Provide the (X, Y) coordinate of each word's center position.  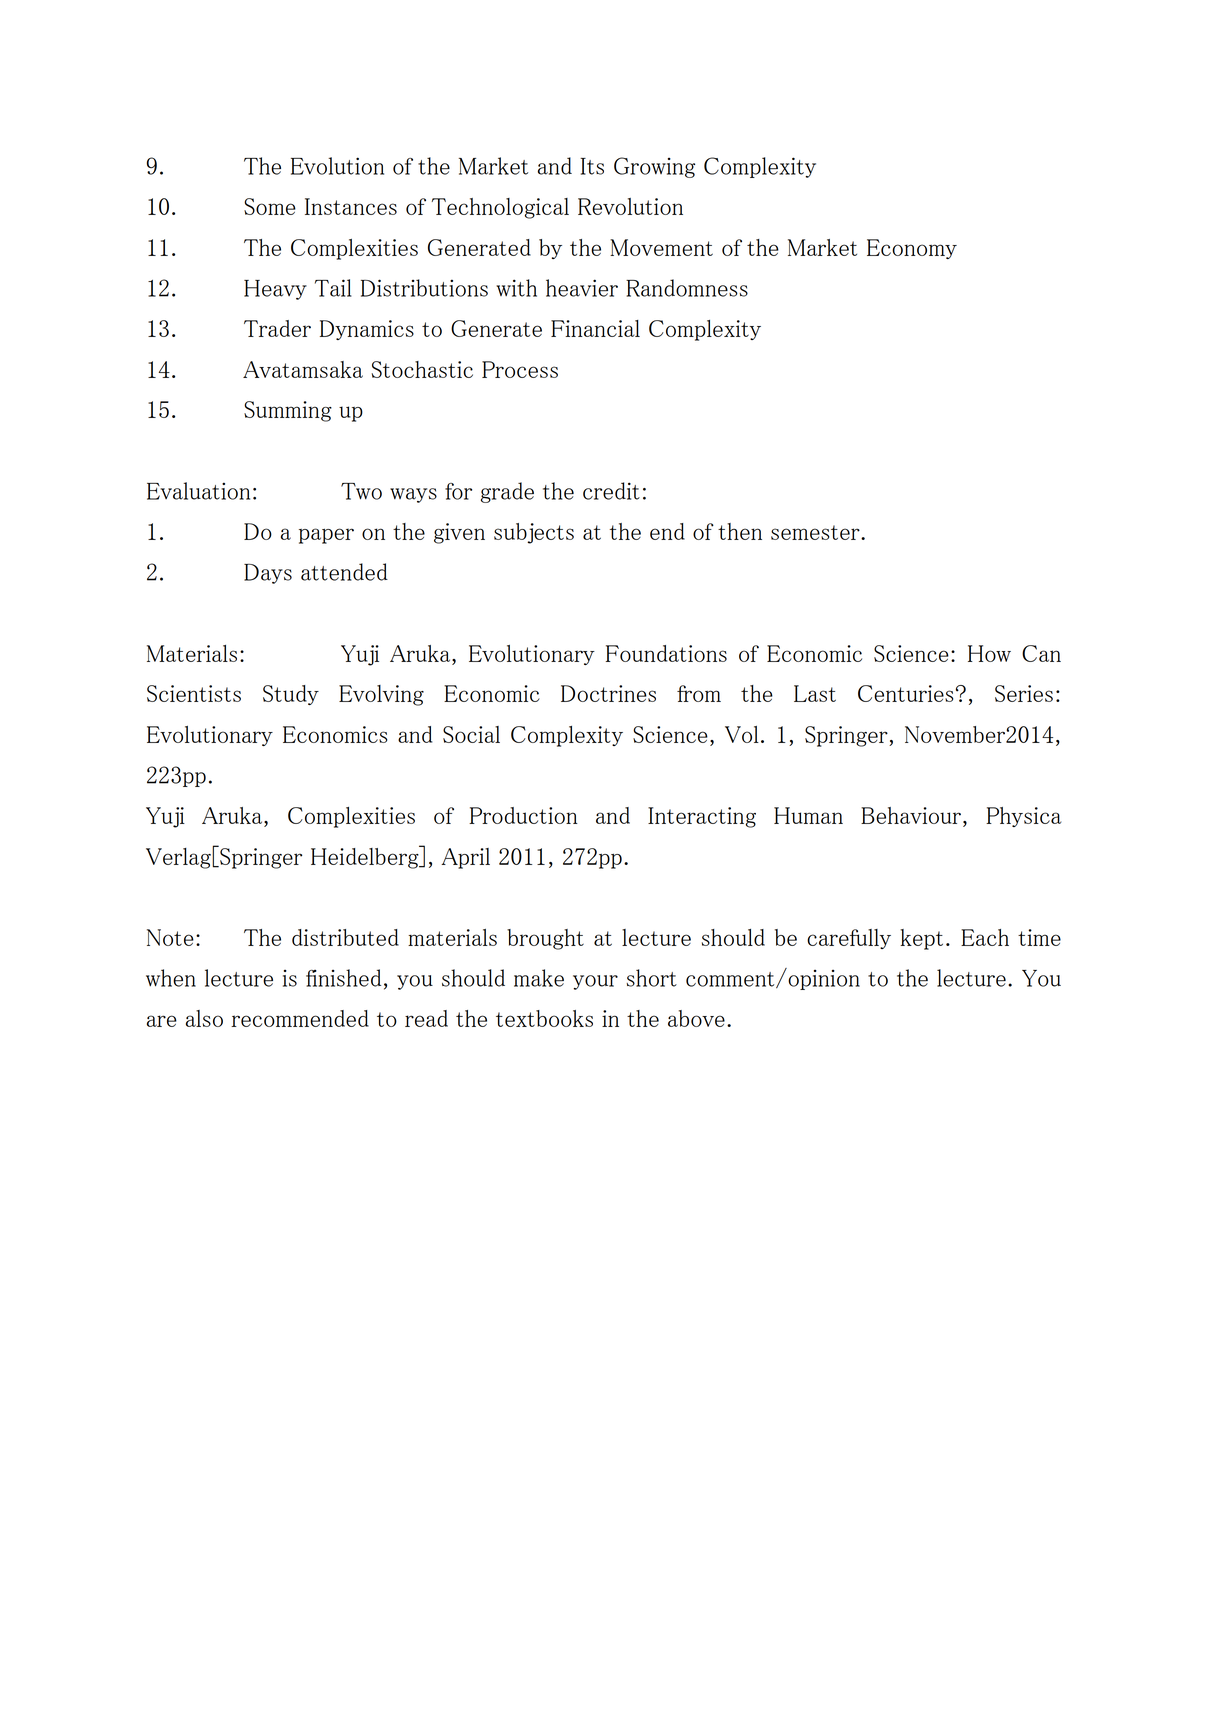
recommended (300, 1018)
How (989, 653)
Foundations (666, 653)
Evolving (381, 695)
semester (816, 532)
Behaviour (911, 815)
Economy (912, 249)
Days (268, 573)
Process (520, 369)
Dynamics (367, 330)
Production (523, 815)
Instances (351, 206)
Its (592, 166)
